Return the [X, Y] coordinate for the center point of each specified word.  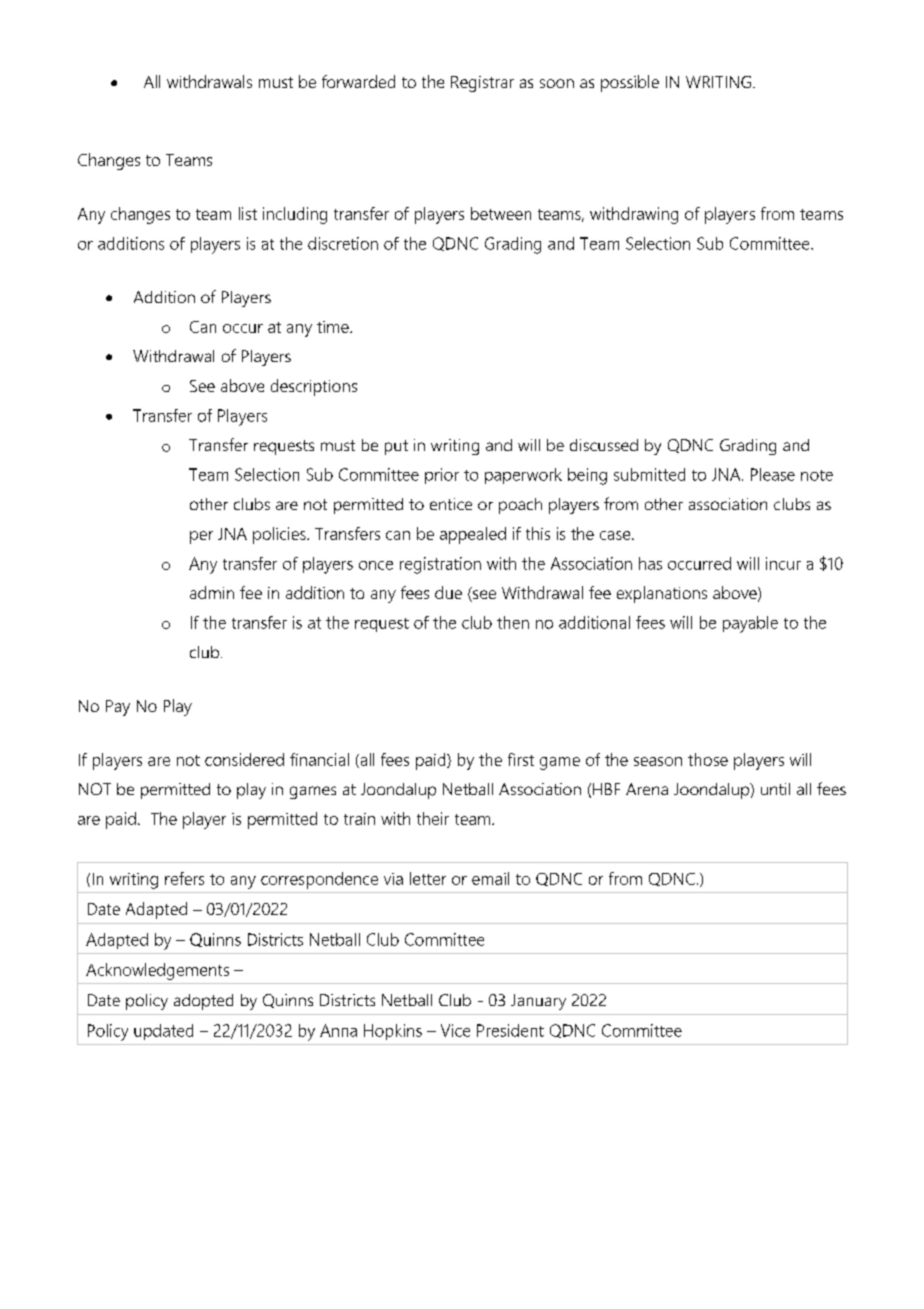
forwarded [358, 81]
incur [783, 563]
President [510, 1030]
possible [630, 83]
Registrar [482, 84]
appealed [473, 535]
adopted [203, 1002]
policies [280, 535]
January [538, 1002]
